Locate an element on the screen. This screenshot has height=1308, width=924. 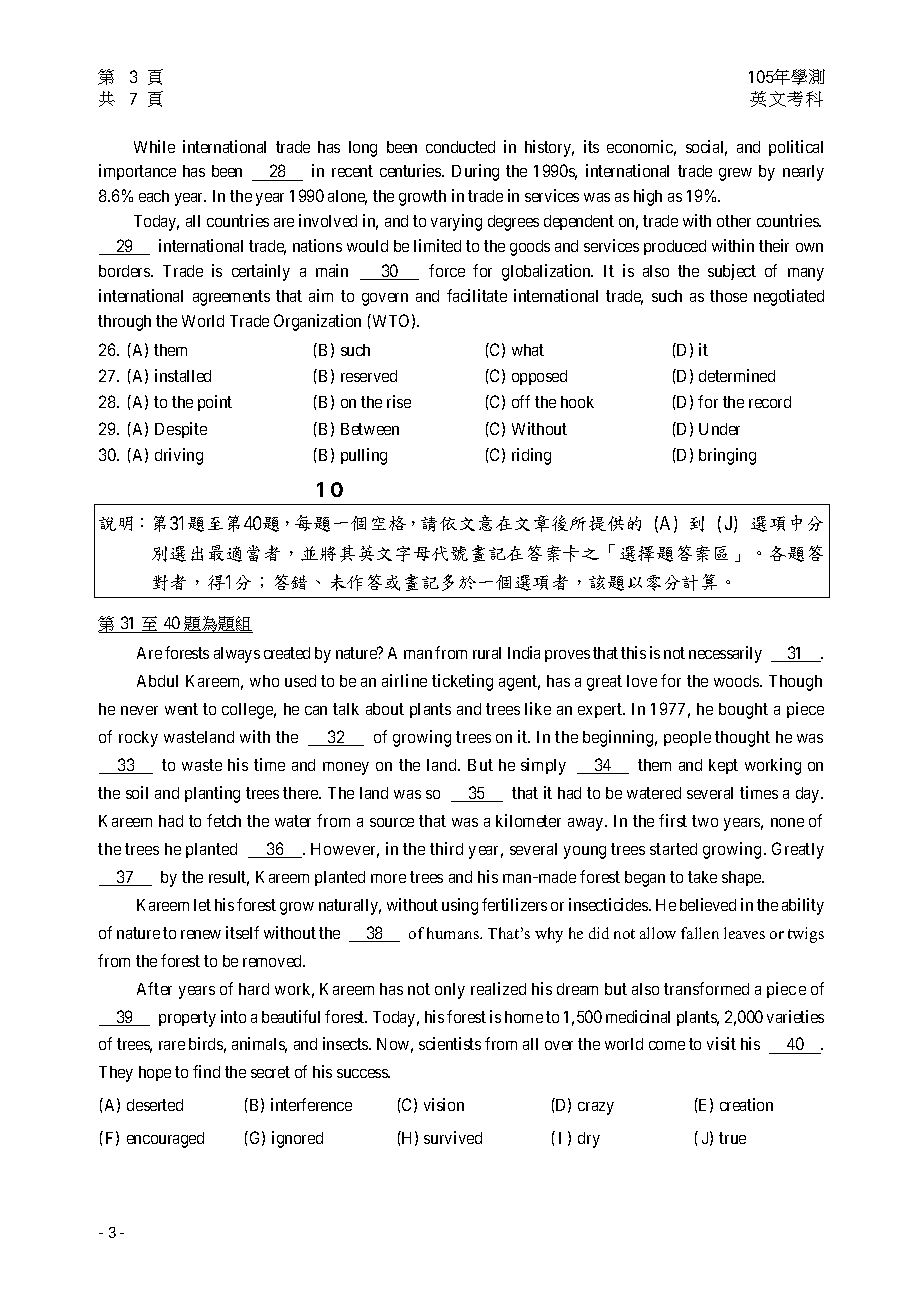
During is located at coordinates (475, 172).
